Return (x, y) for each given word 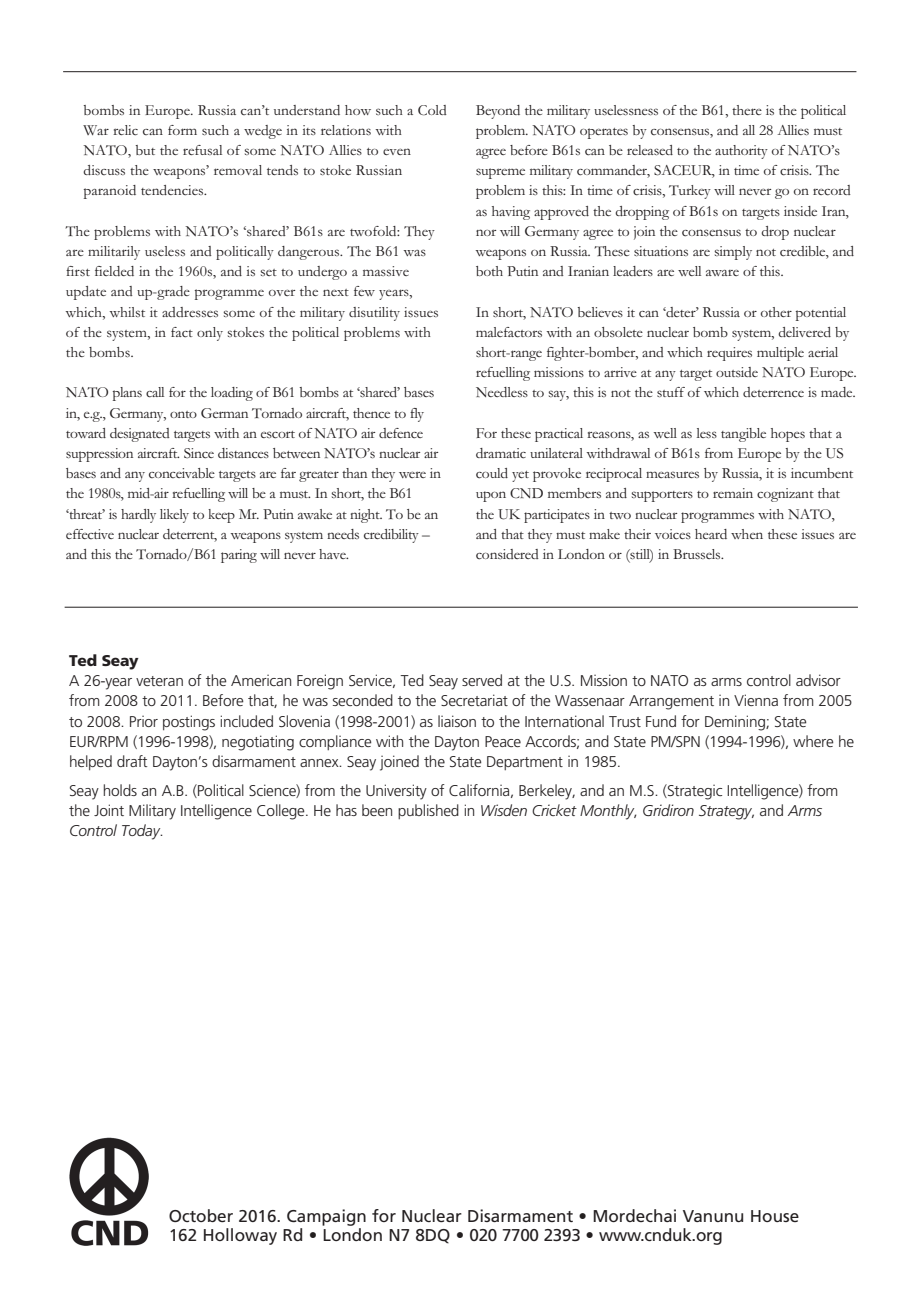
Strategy (726, 812)
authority (741, 152)
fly (417, 415)
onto (183, 414)
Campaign (326, 1219)
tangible (743, 435)
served (482, 680)
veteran (159, 681)
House (775, 1216)
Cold (432, 110)
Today (142, 832)
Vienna (756, 700)
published (428, 811)
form (182, 130)
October (201, 1215)
